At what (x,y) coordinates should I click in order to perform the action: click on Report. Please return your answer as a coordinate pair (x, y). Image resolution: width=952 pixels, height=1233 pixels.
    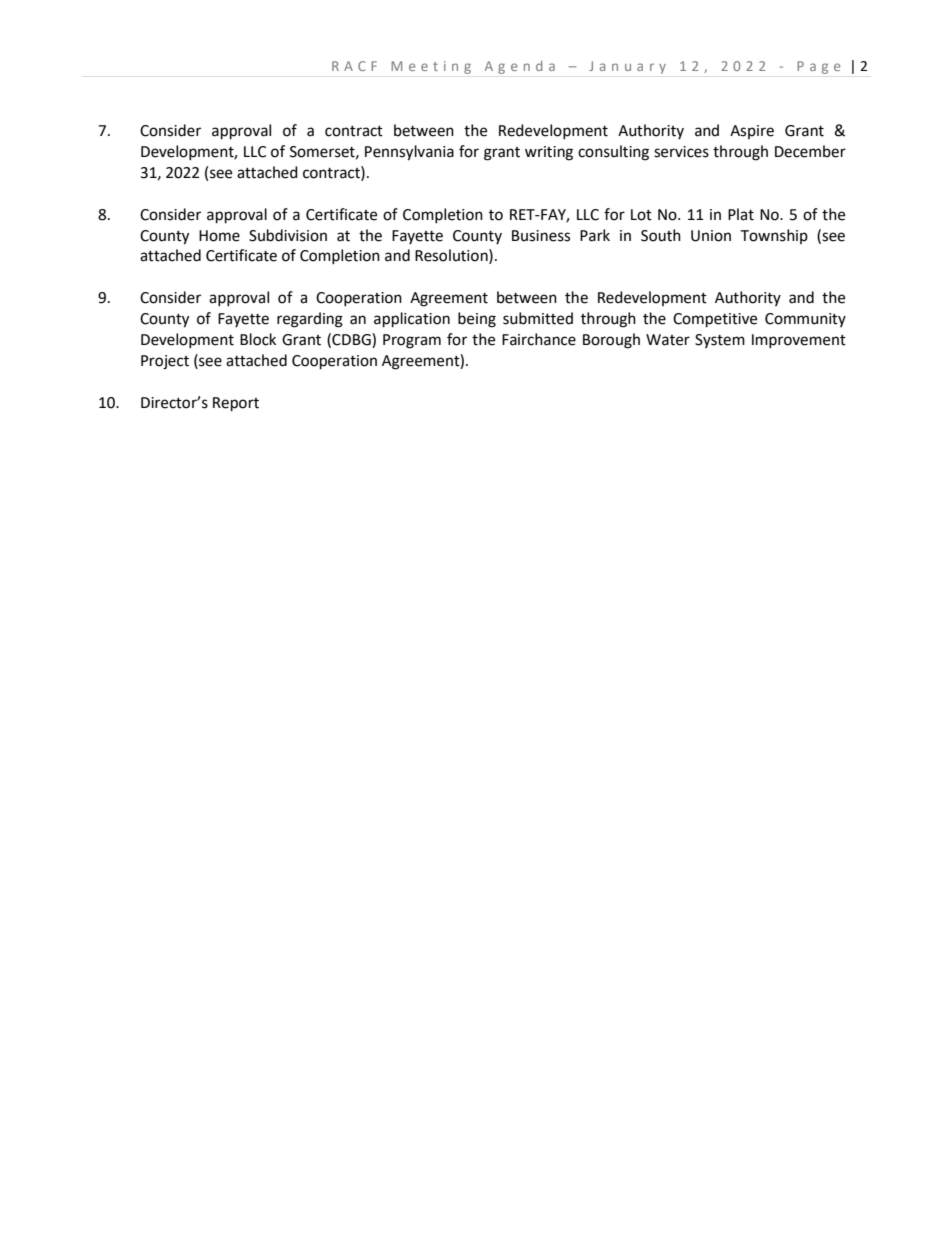
    Looking at the image, I should click on (236, 404).
